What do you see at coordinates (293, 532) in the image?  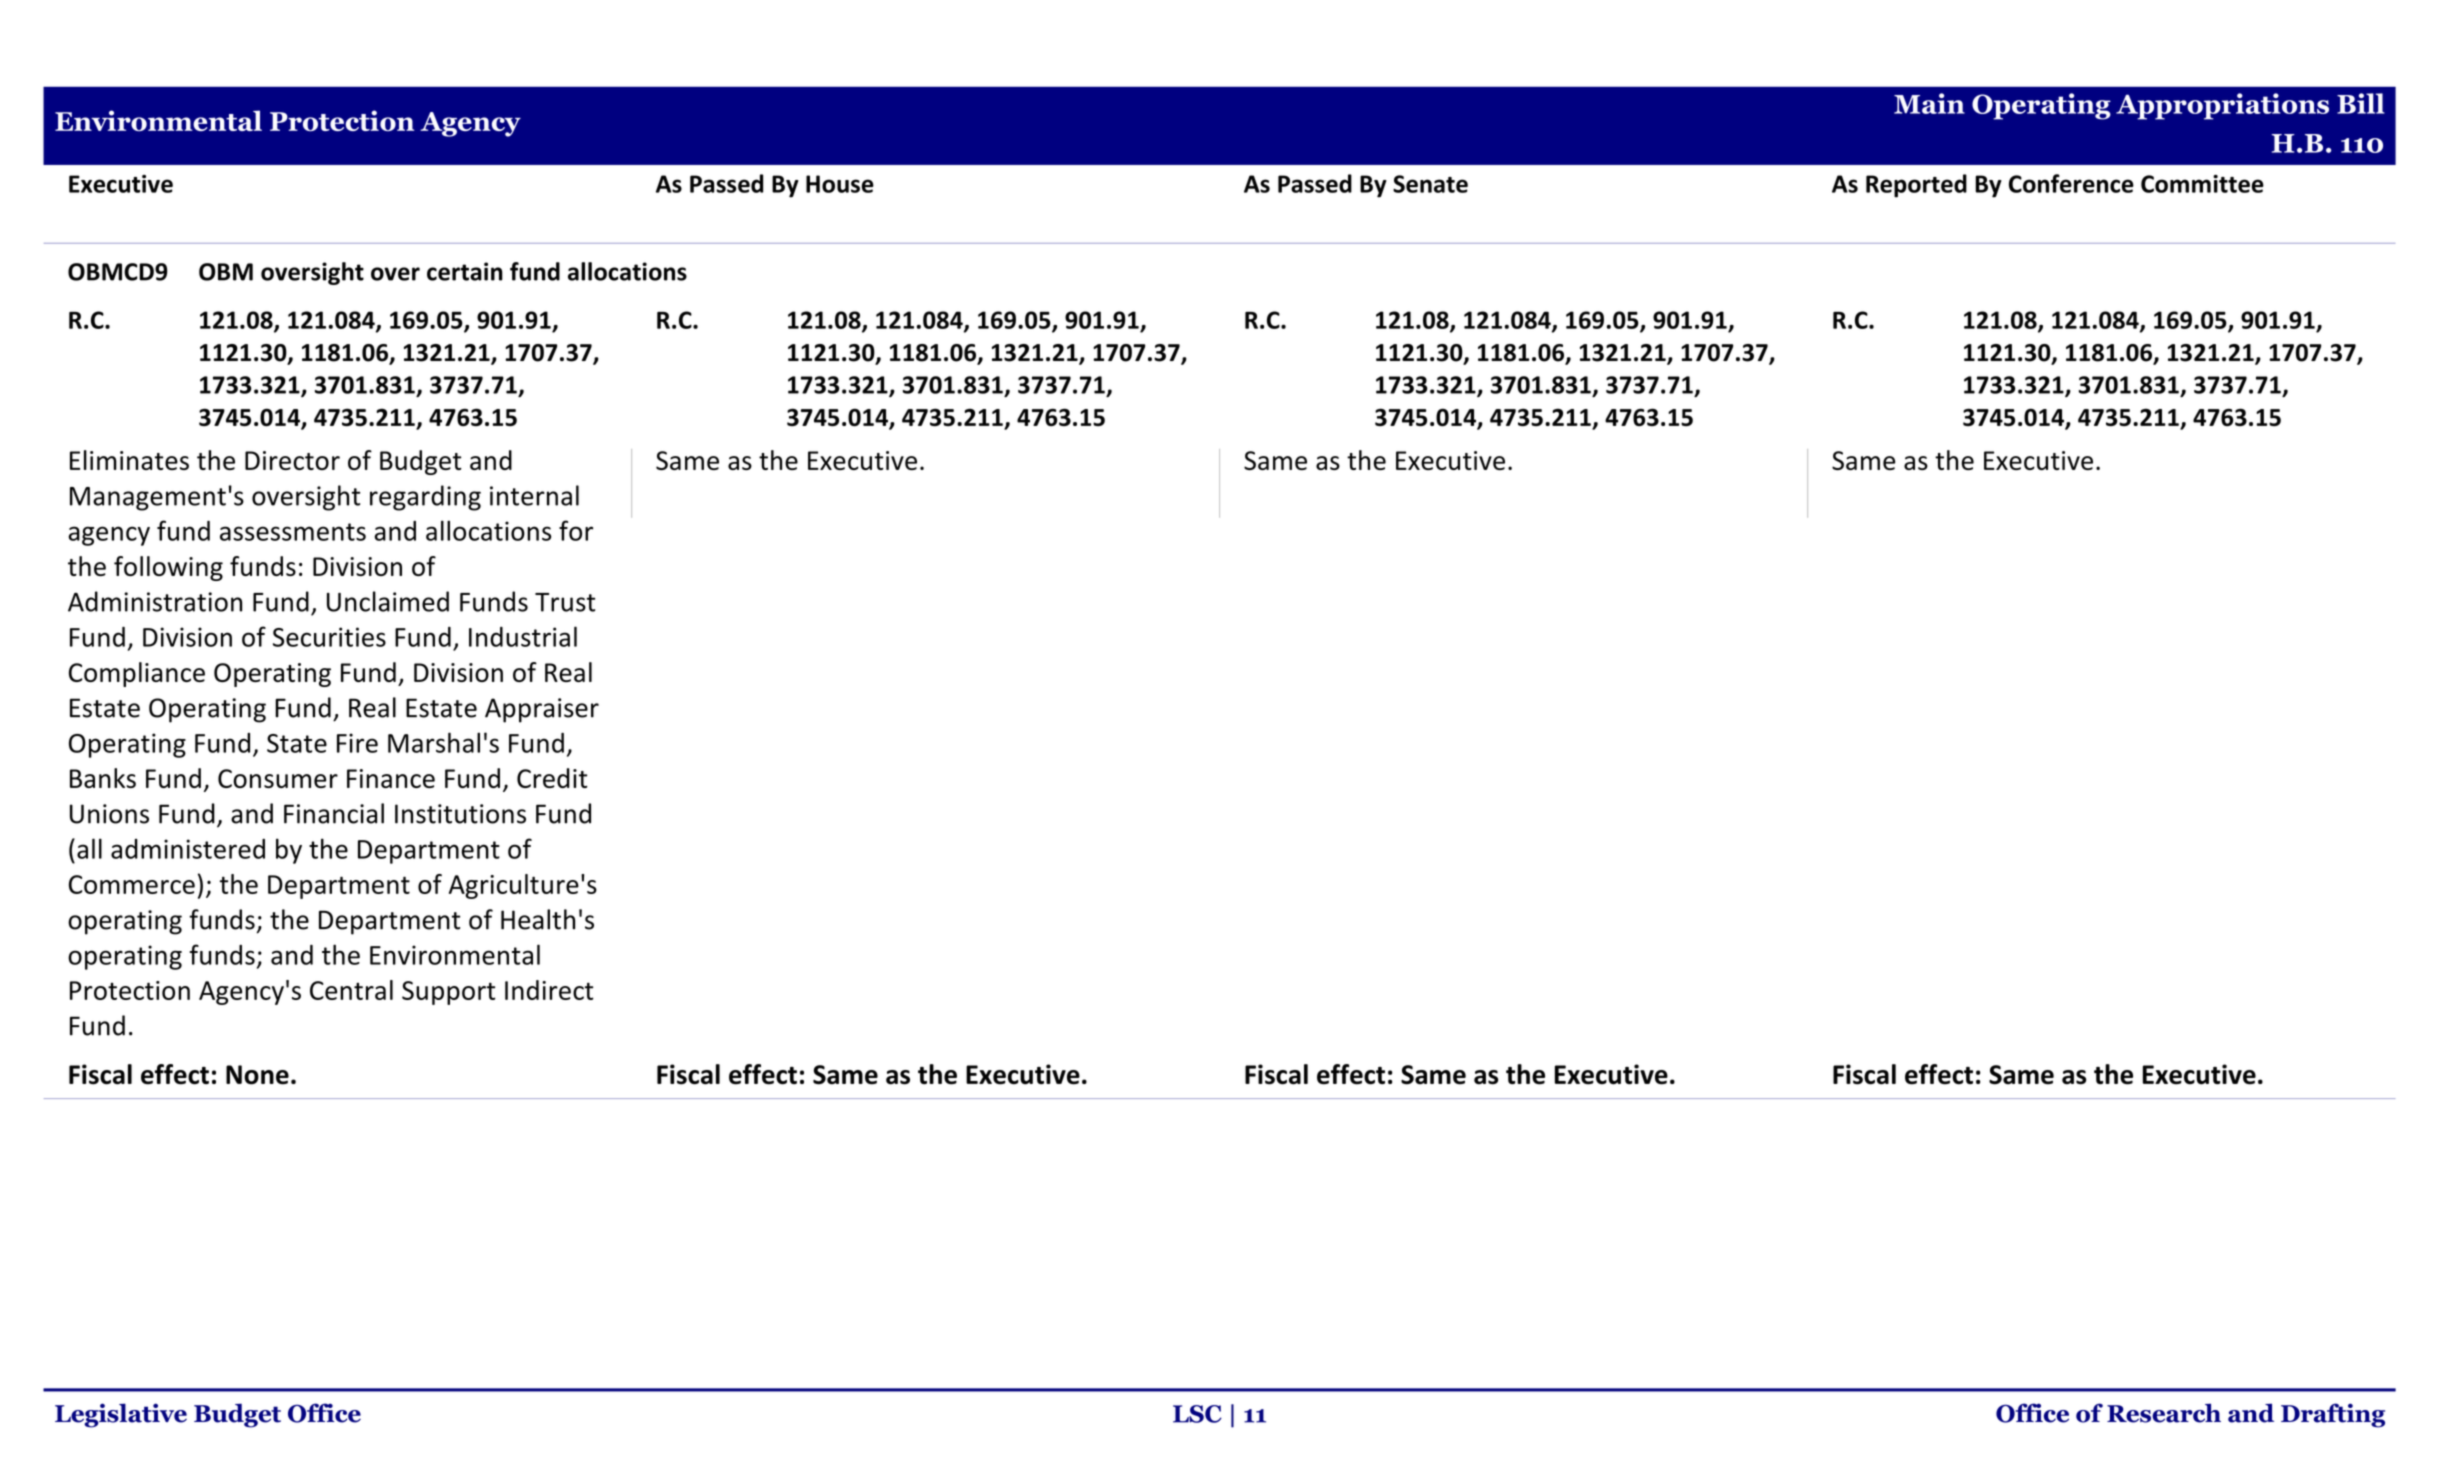 I see `assessments` at bounding box center [293, 532].
